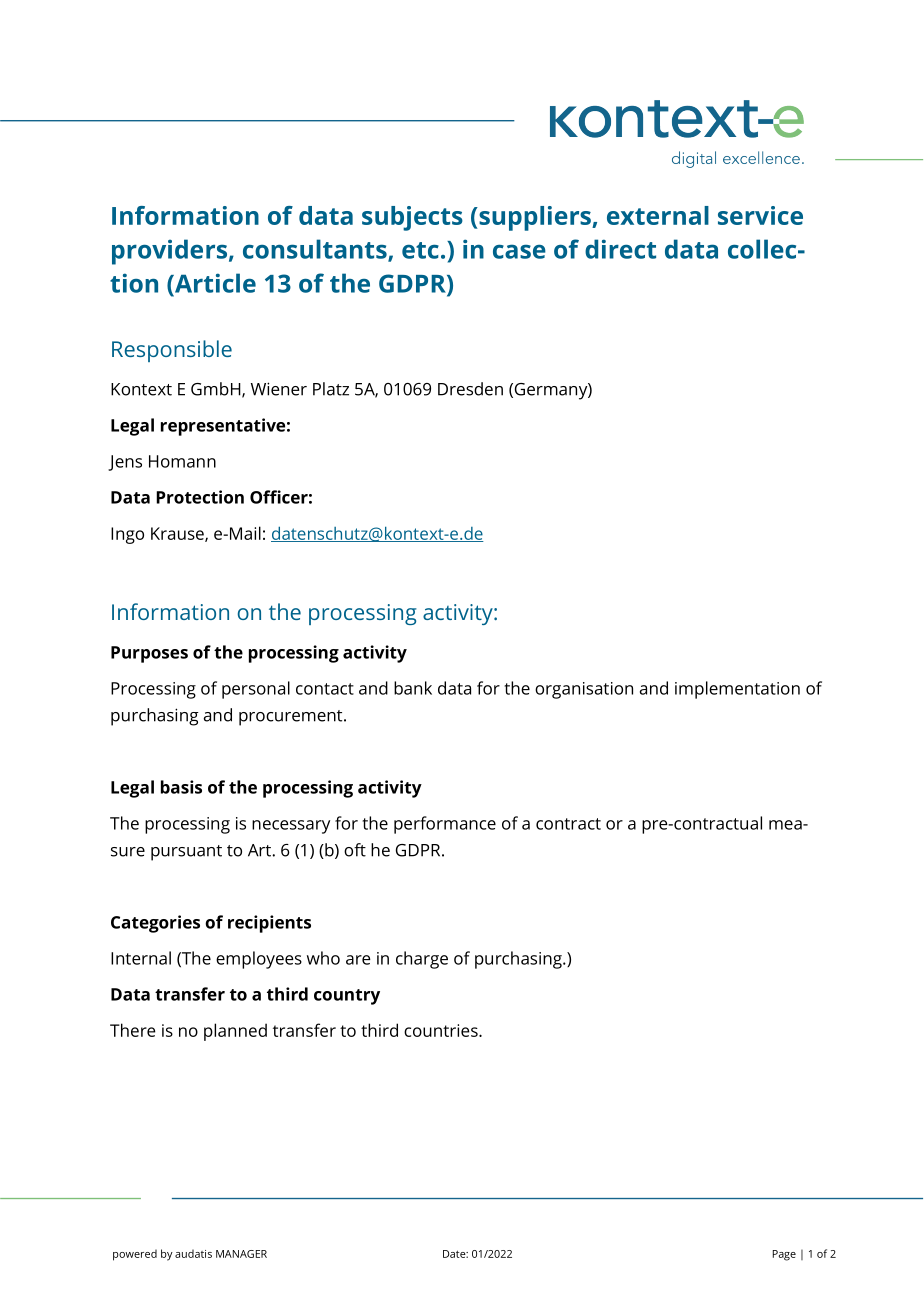 This page has height=1308, width=924. Describe the element at coordinates (241, 1254) in the page. I see `MANAGER` at that location.
